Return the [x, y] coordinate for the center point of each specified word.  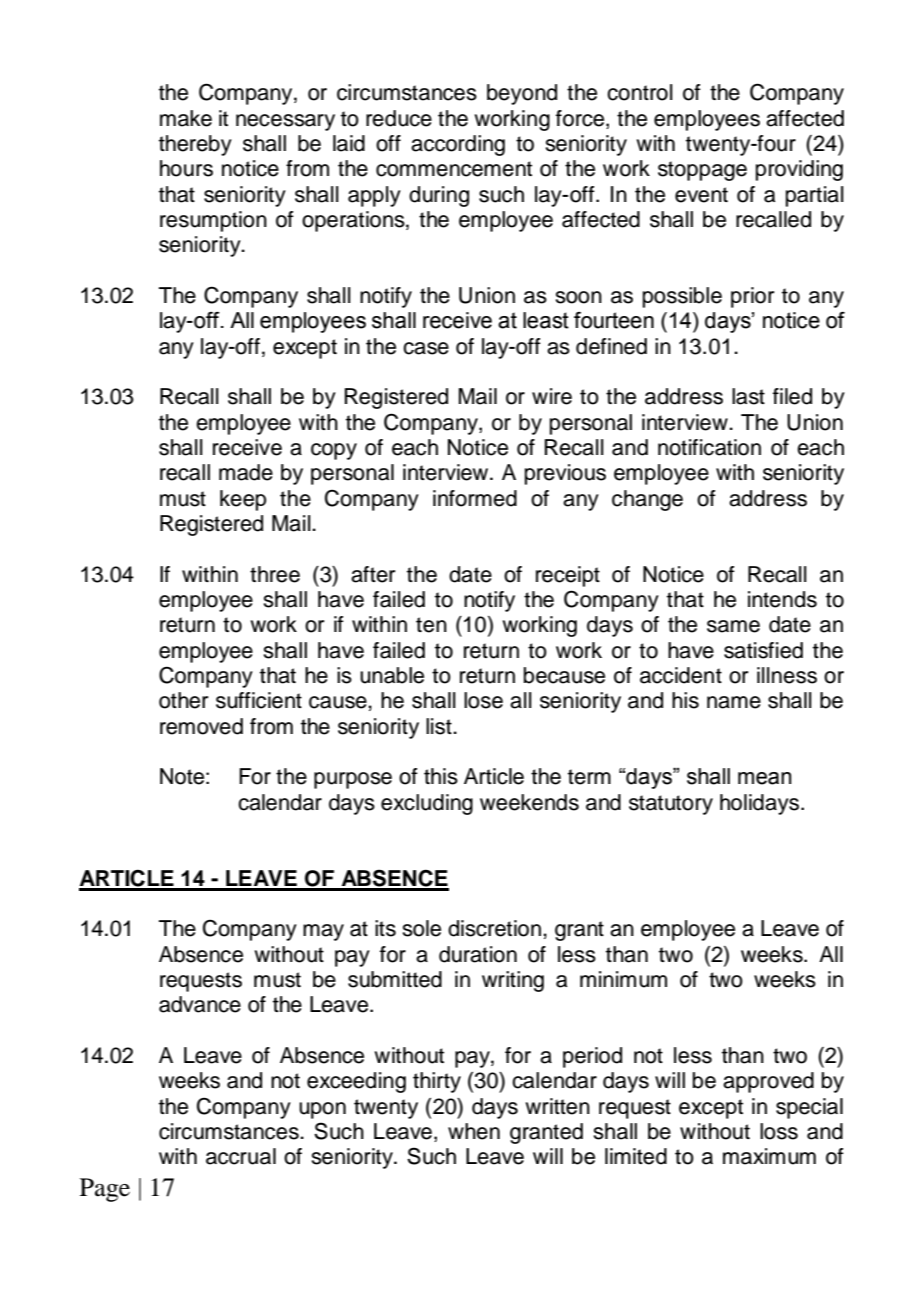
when [474, 1131]
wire [552, 396]
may [323, 932]
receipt [568, 576]
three [275, 574]
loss [779, 1131]
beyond [522, 94]
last [748, 396]
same [733, 626]
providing [799, 170]
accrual [241, 1156]
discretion [494, 928]
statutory [671, 805]
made [246, 472]
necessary [285, 122]
